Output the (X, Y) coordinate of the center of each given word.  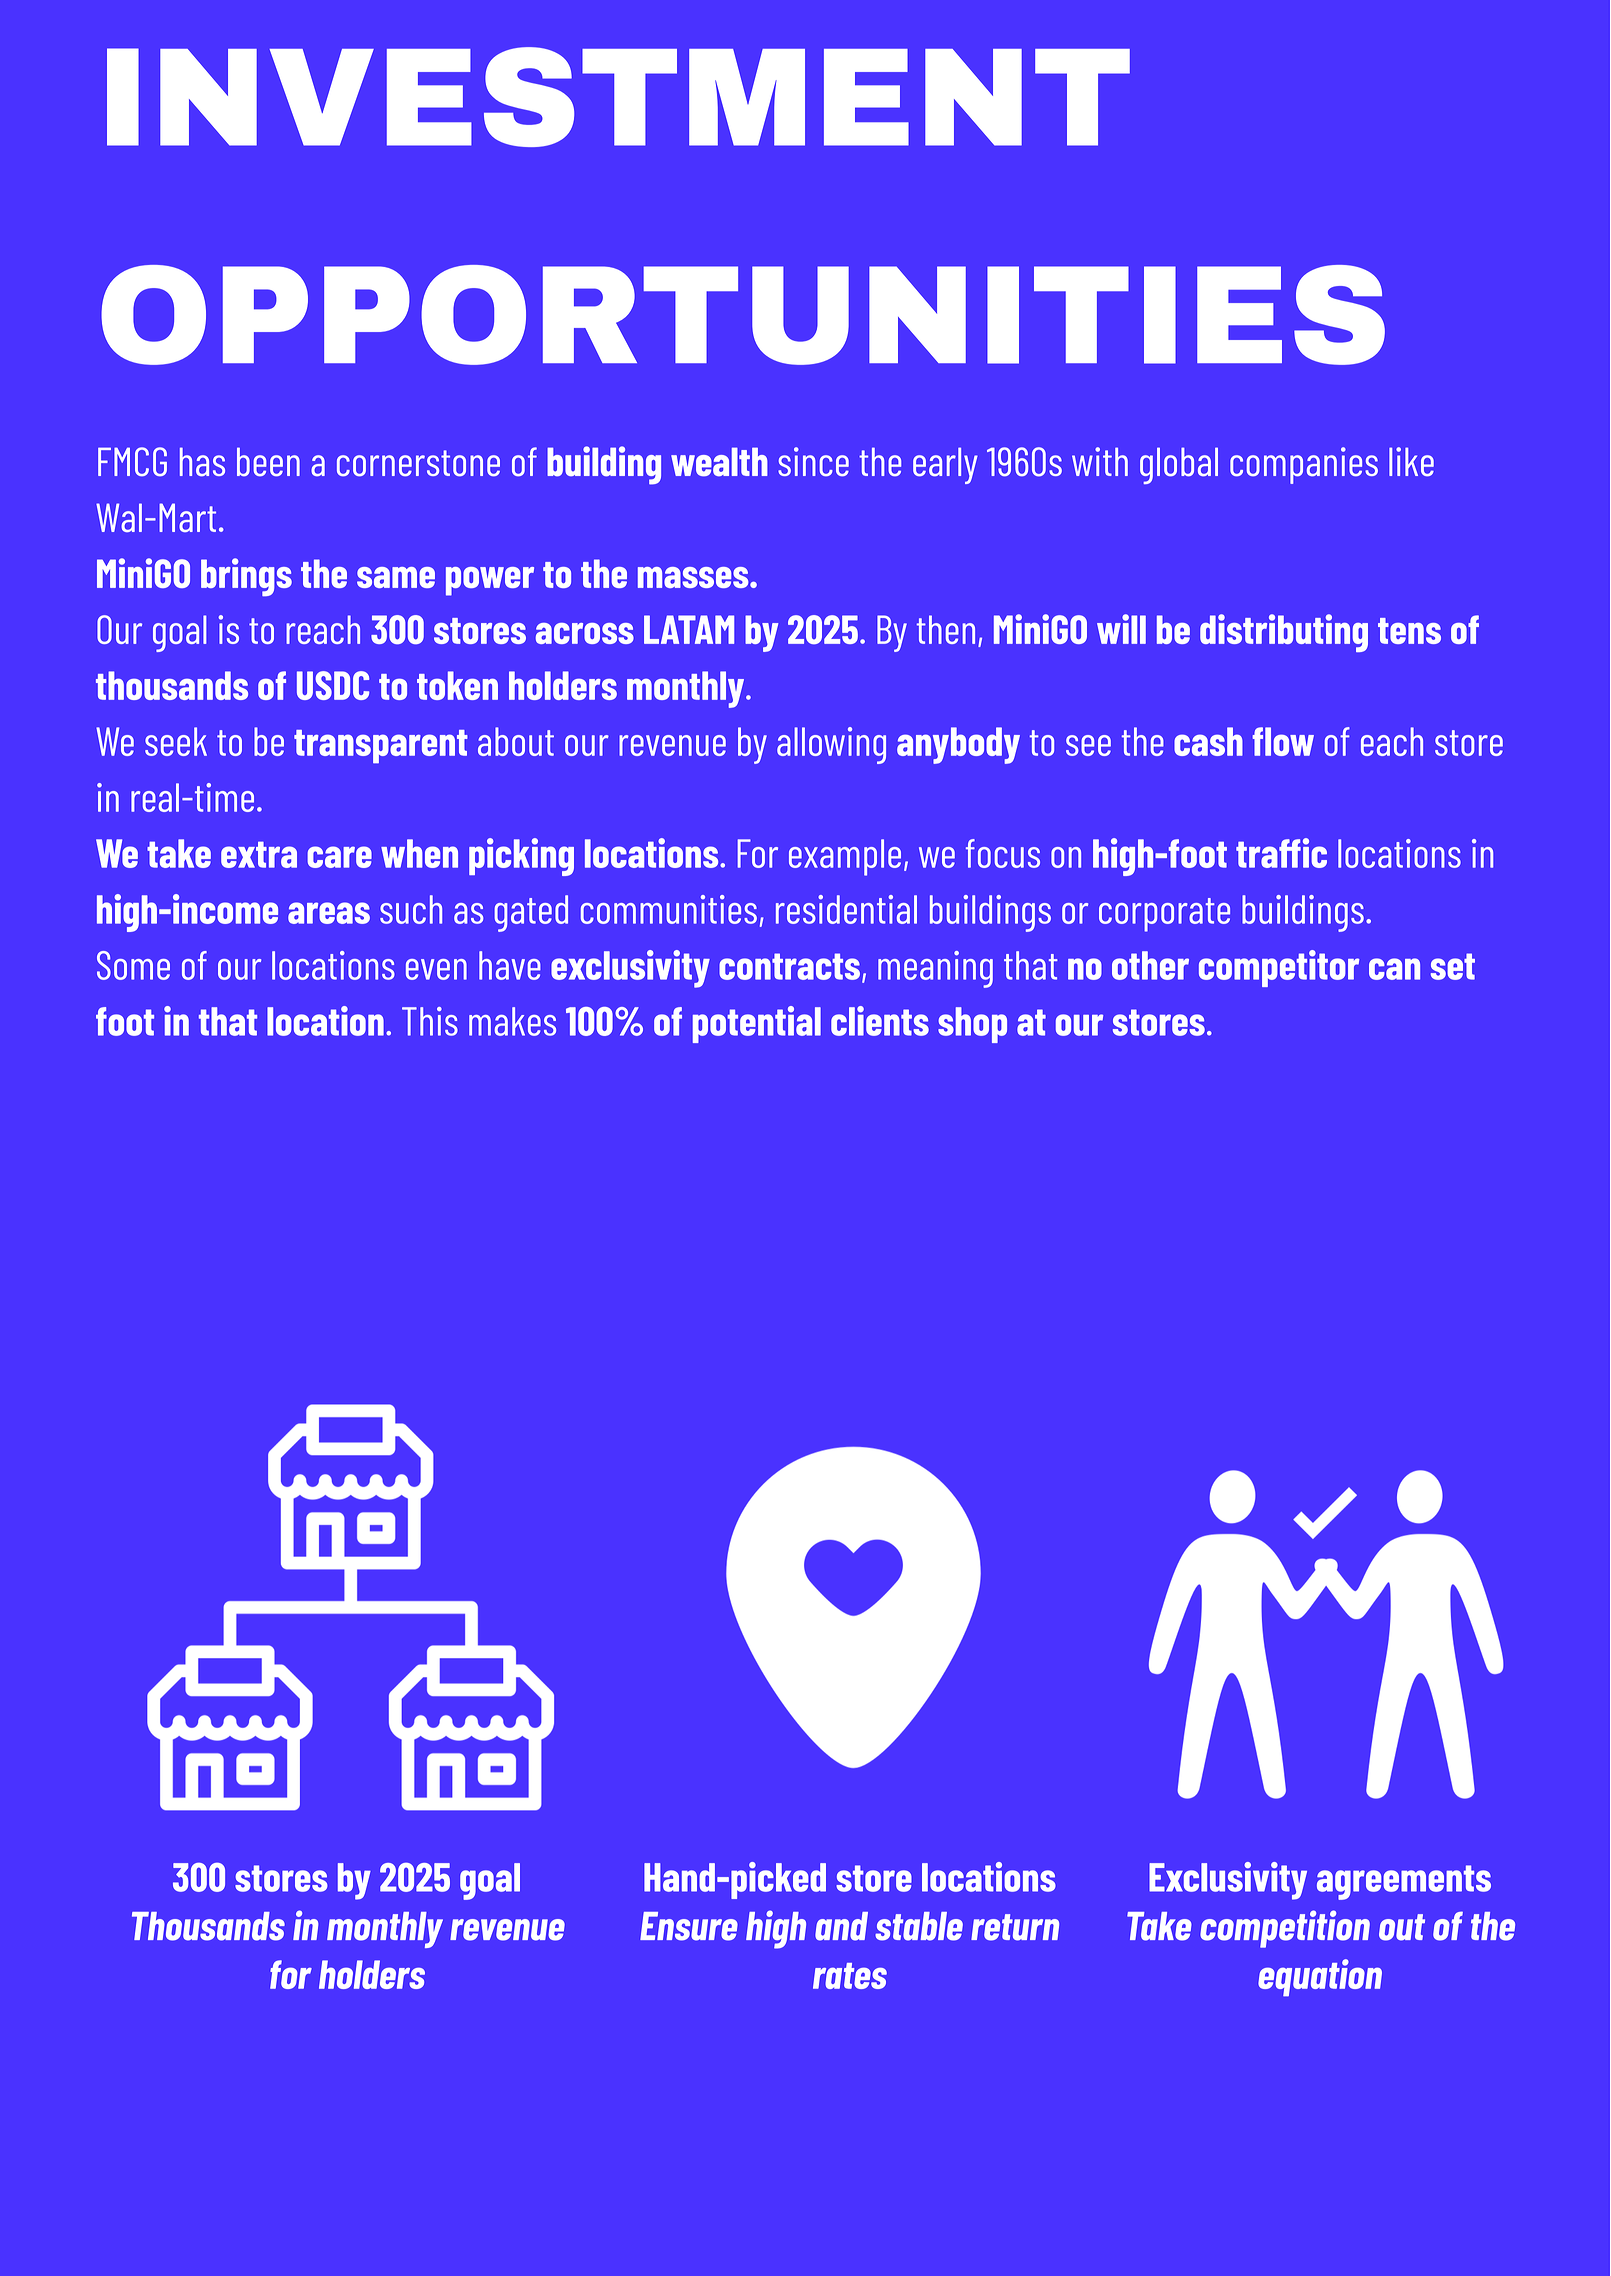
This (430, 1021)
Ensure (689, 1926)
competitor (1279, 968)
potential (757, 1024)
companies (1304, 465)
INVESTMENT (618, 97)
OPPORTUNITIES (743, 315)
